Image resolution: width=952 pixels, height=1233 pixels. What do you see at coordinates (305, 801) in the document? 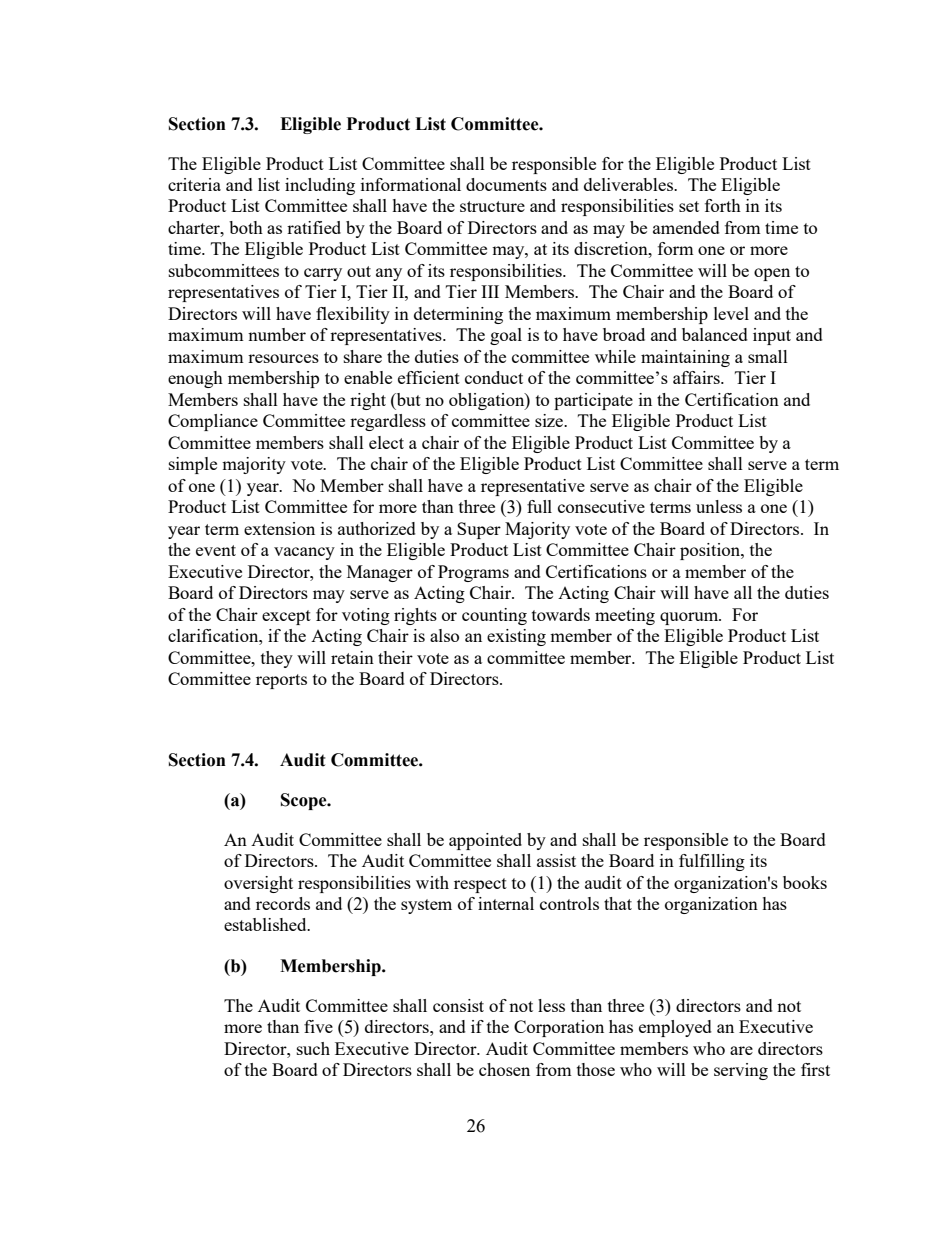
I see `Scope` at bounding box center [305, 801].
